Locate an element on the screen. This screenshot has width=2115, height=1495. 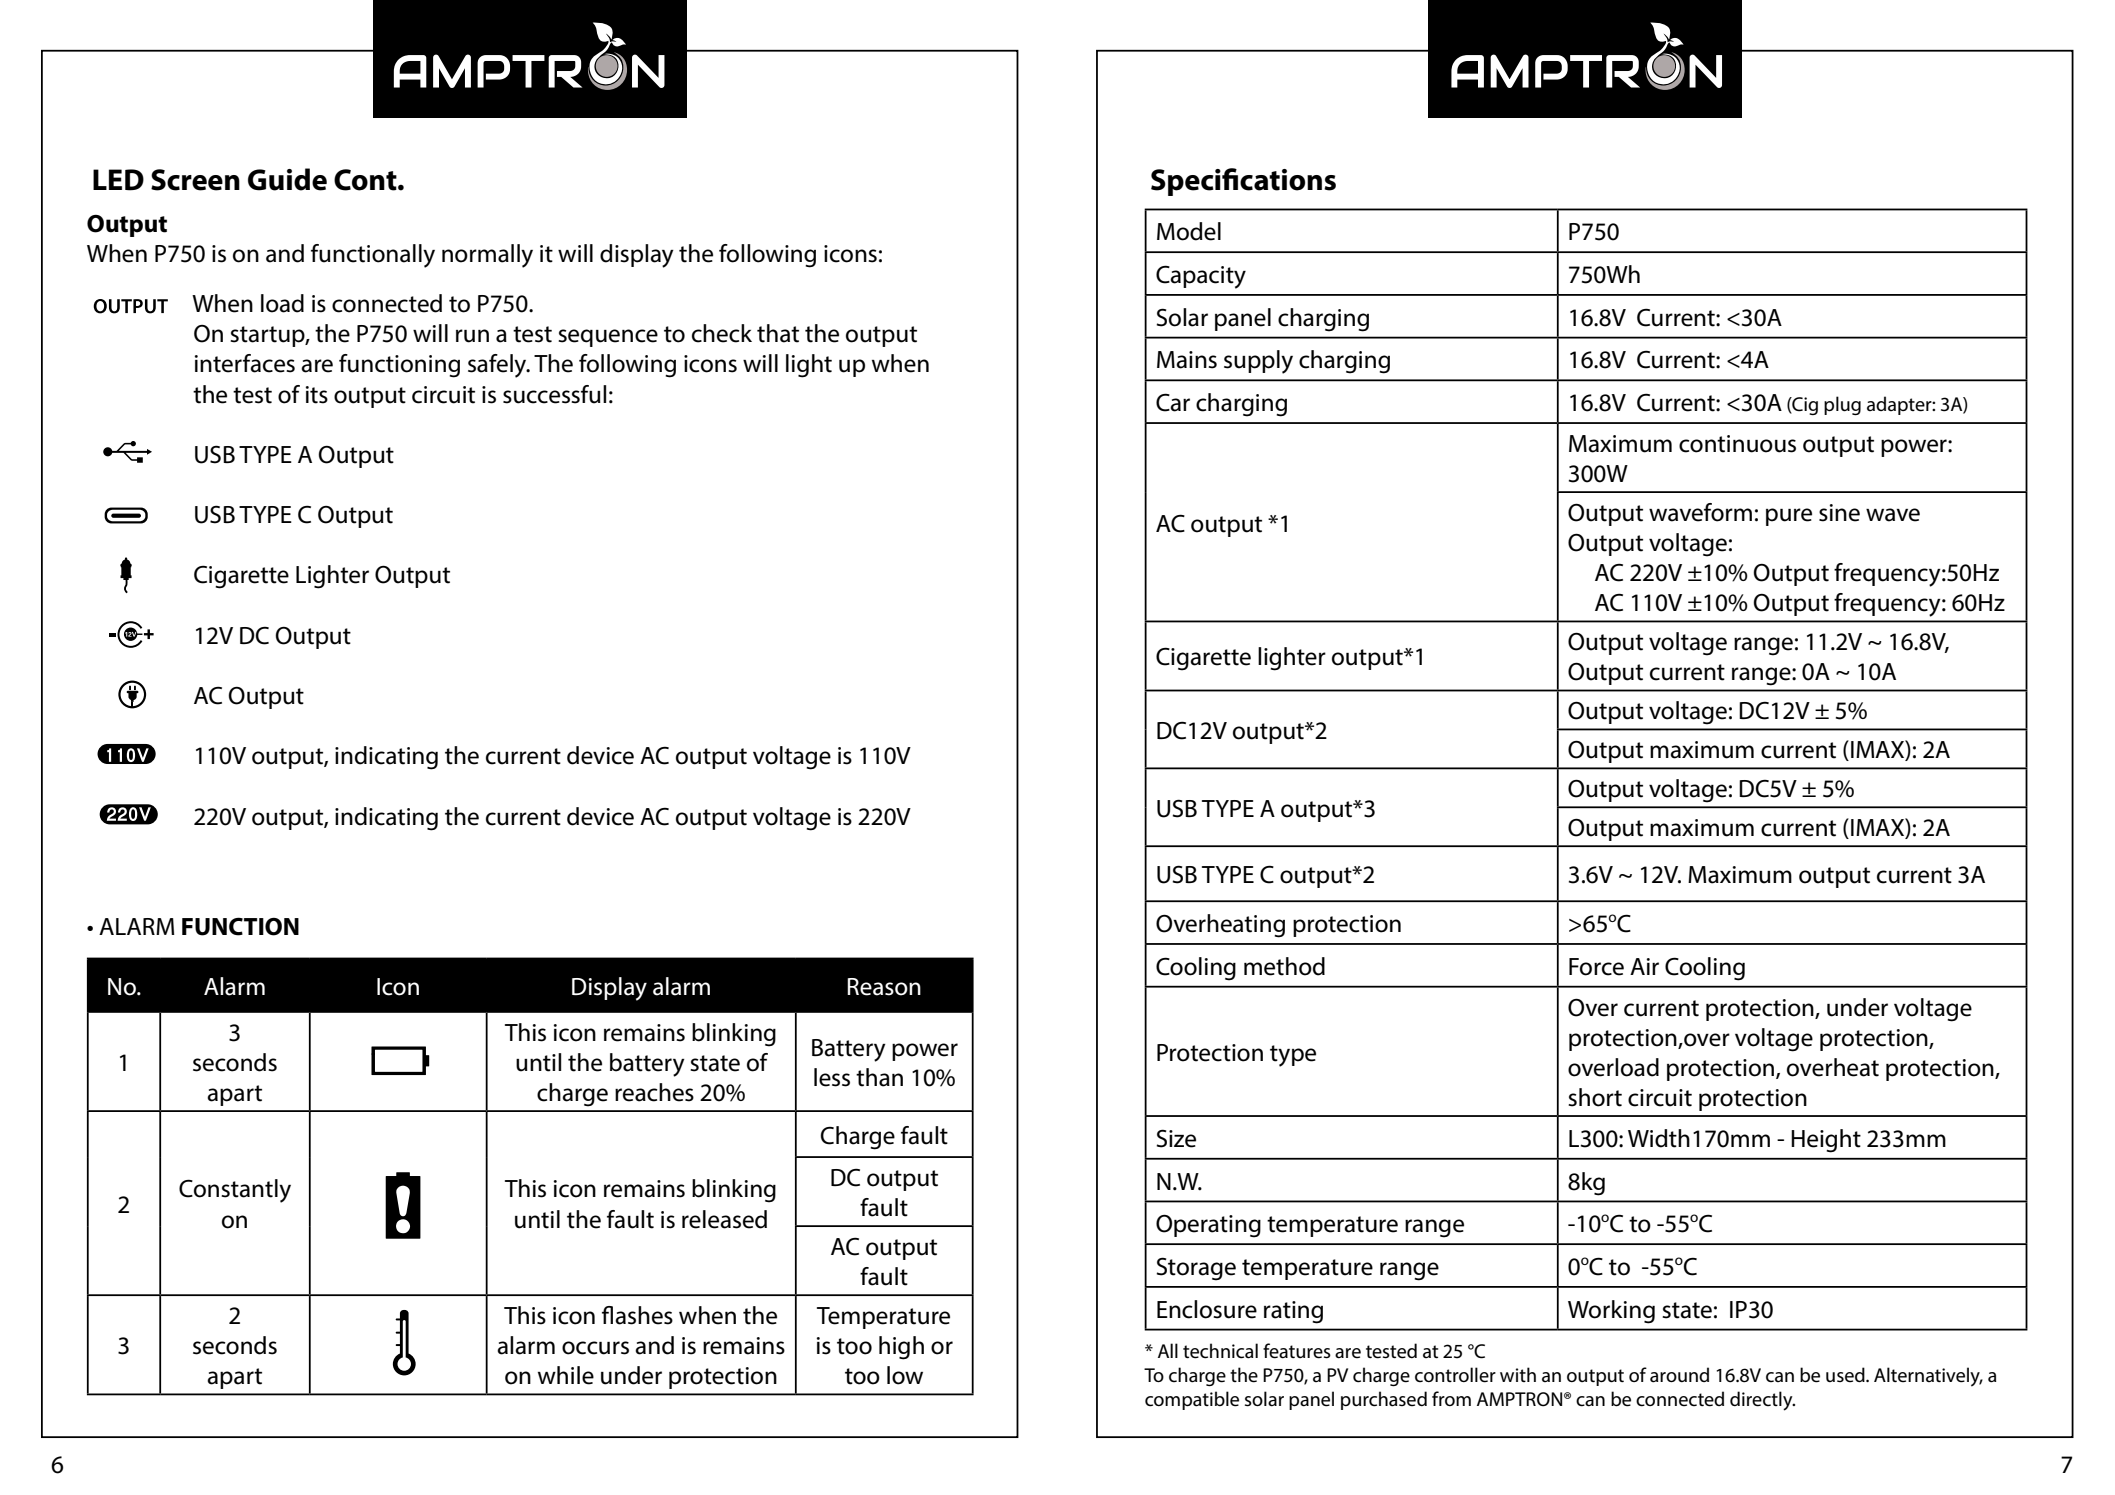
Guide is located at coordinates (287, 179).
